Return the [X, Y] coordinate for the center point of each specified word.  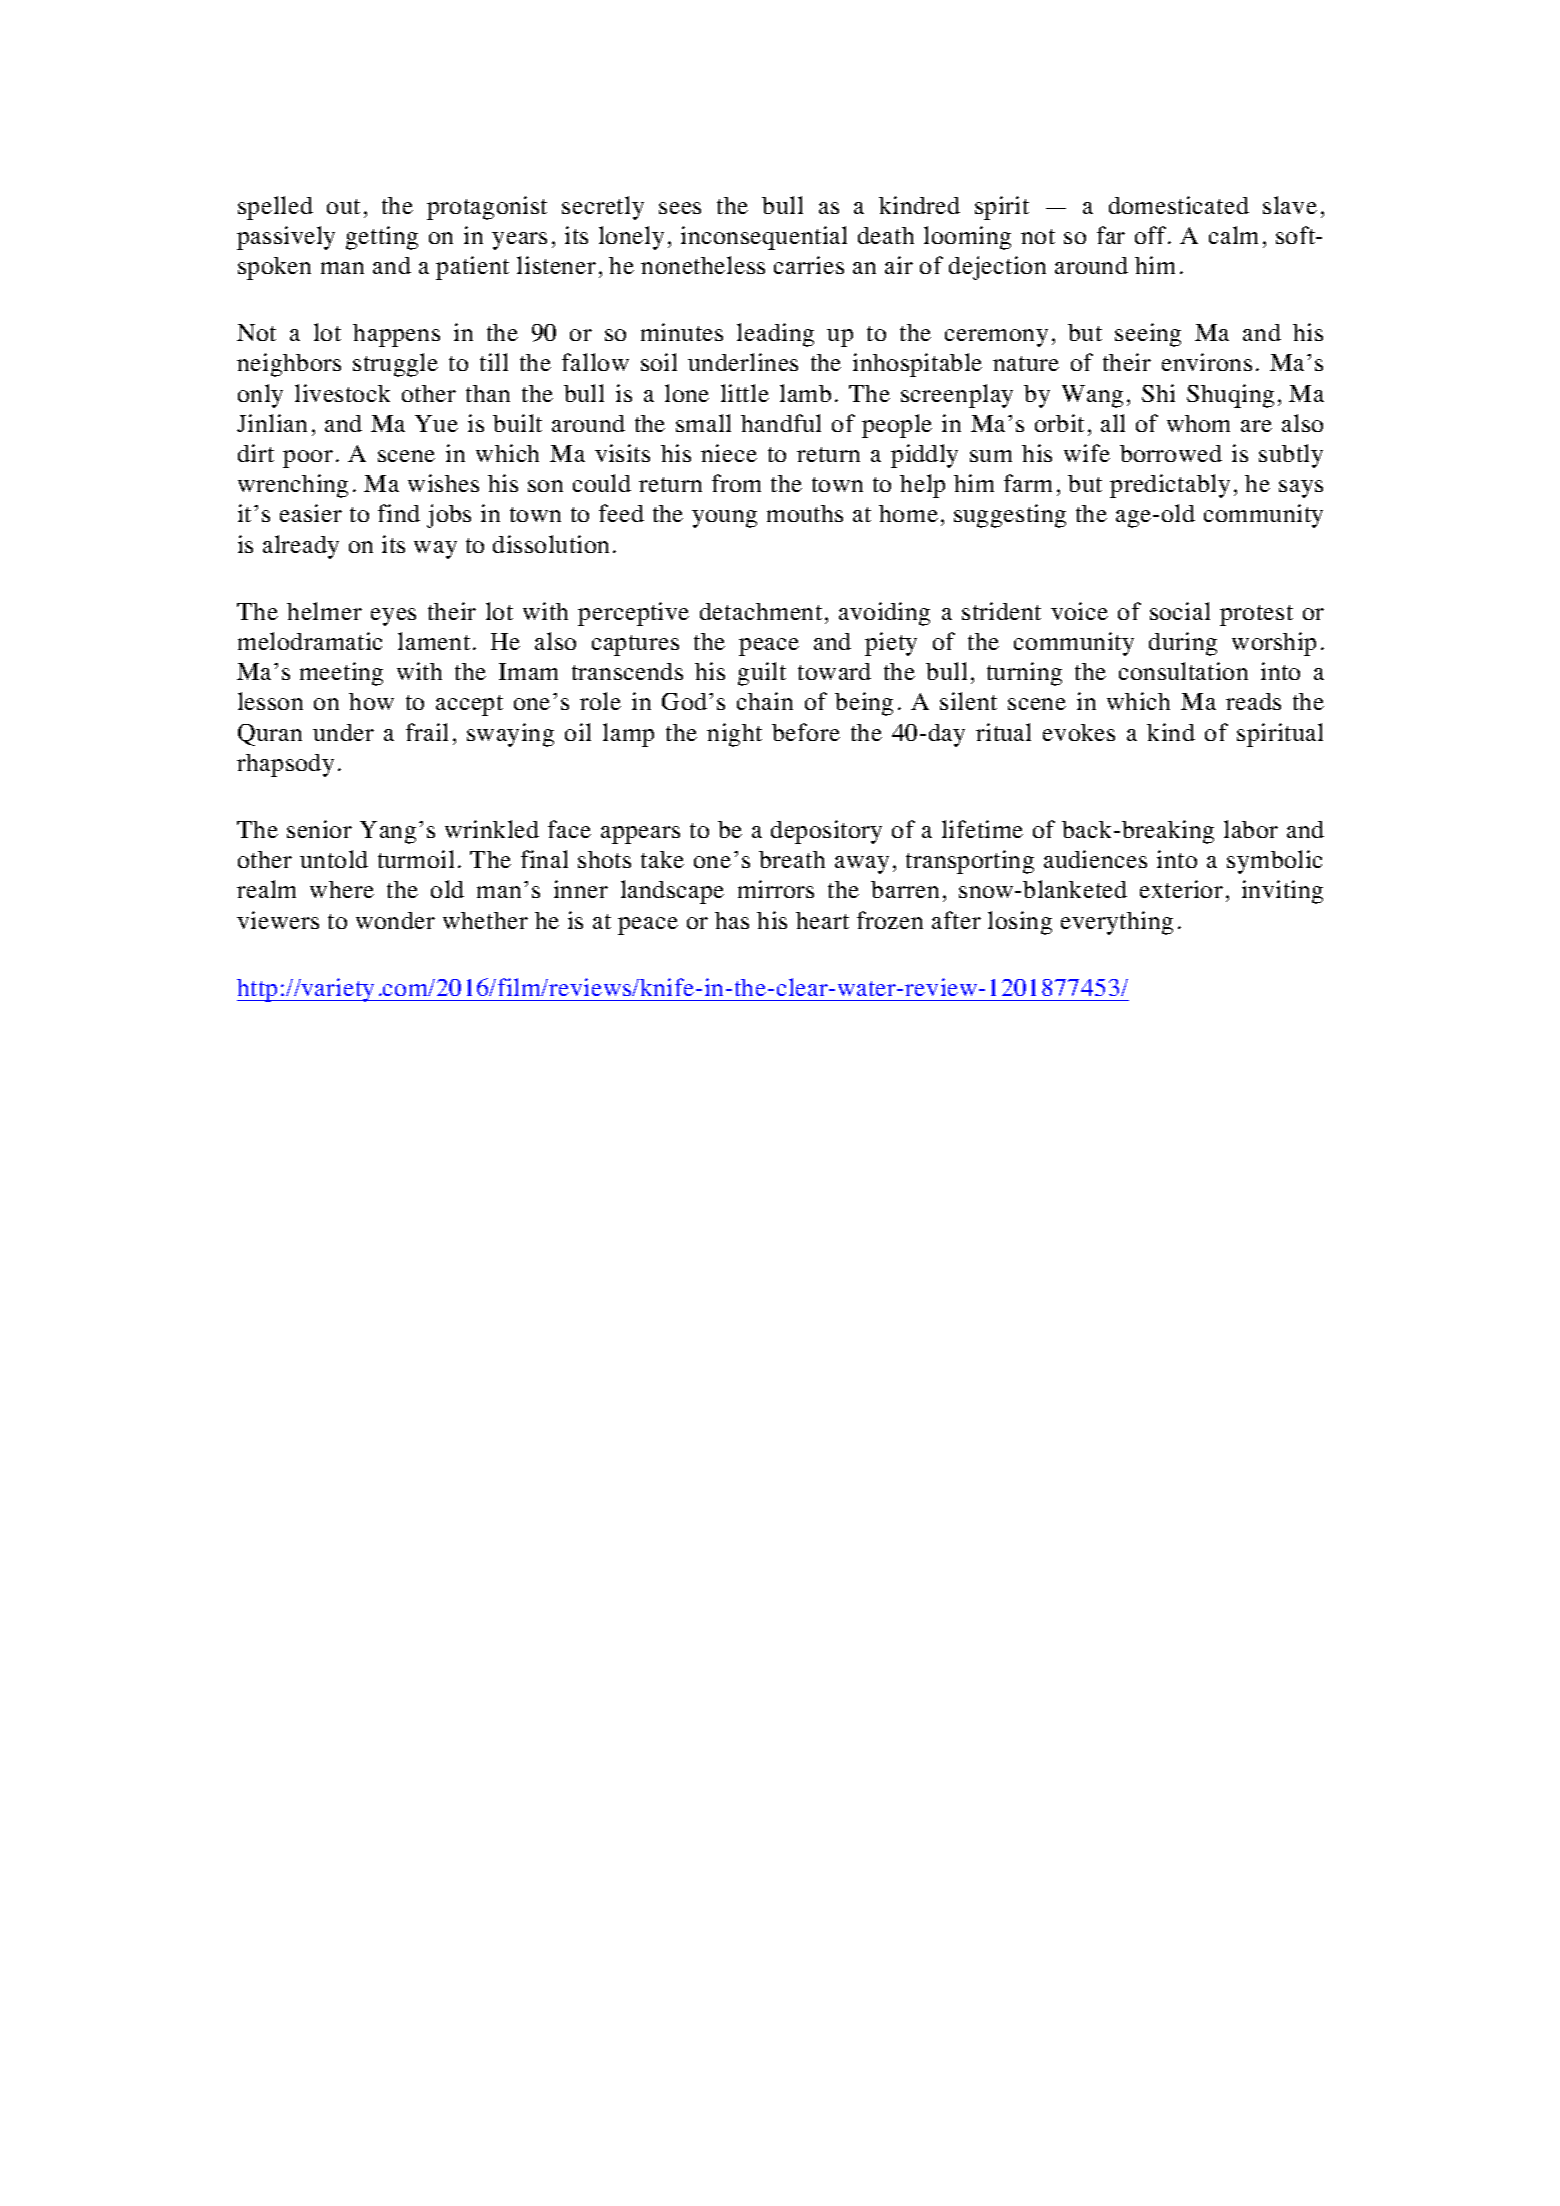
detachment [761, 611]
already [301, 547]
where [342, 889]
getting [382, 238]
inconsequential [764, 238]
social [1180, 611]
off [1152, 235]
